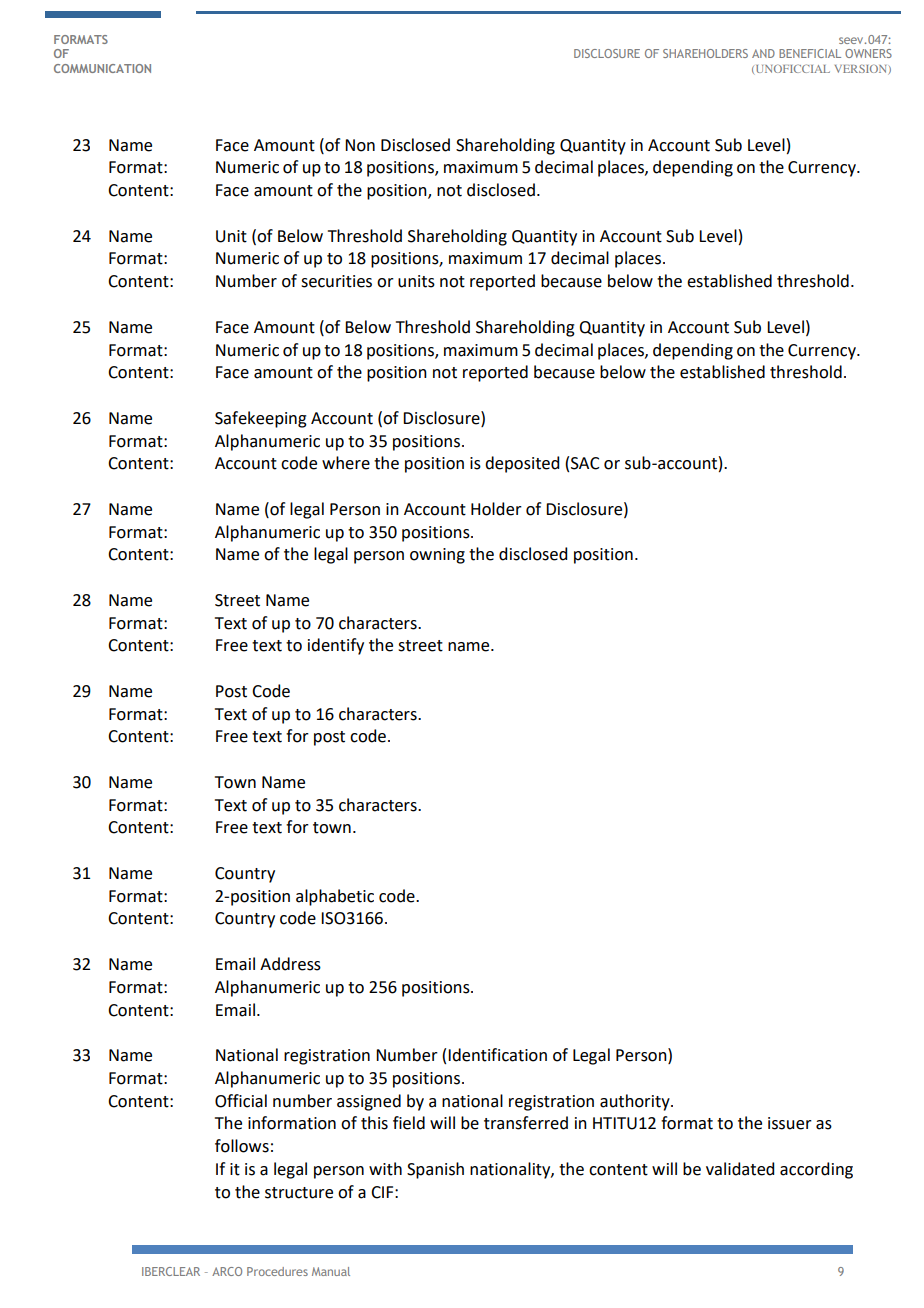 The image size is (924, 1308). What do you see at coordinates (102, 68) in the document?
I see `COMMUNICATION` at bounding box center [102, 68].
